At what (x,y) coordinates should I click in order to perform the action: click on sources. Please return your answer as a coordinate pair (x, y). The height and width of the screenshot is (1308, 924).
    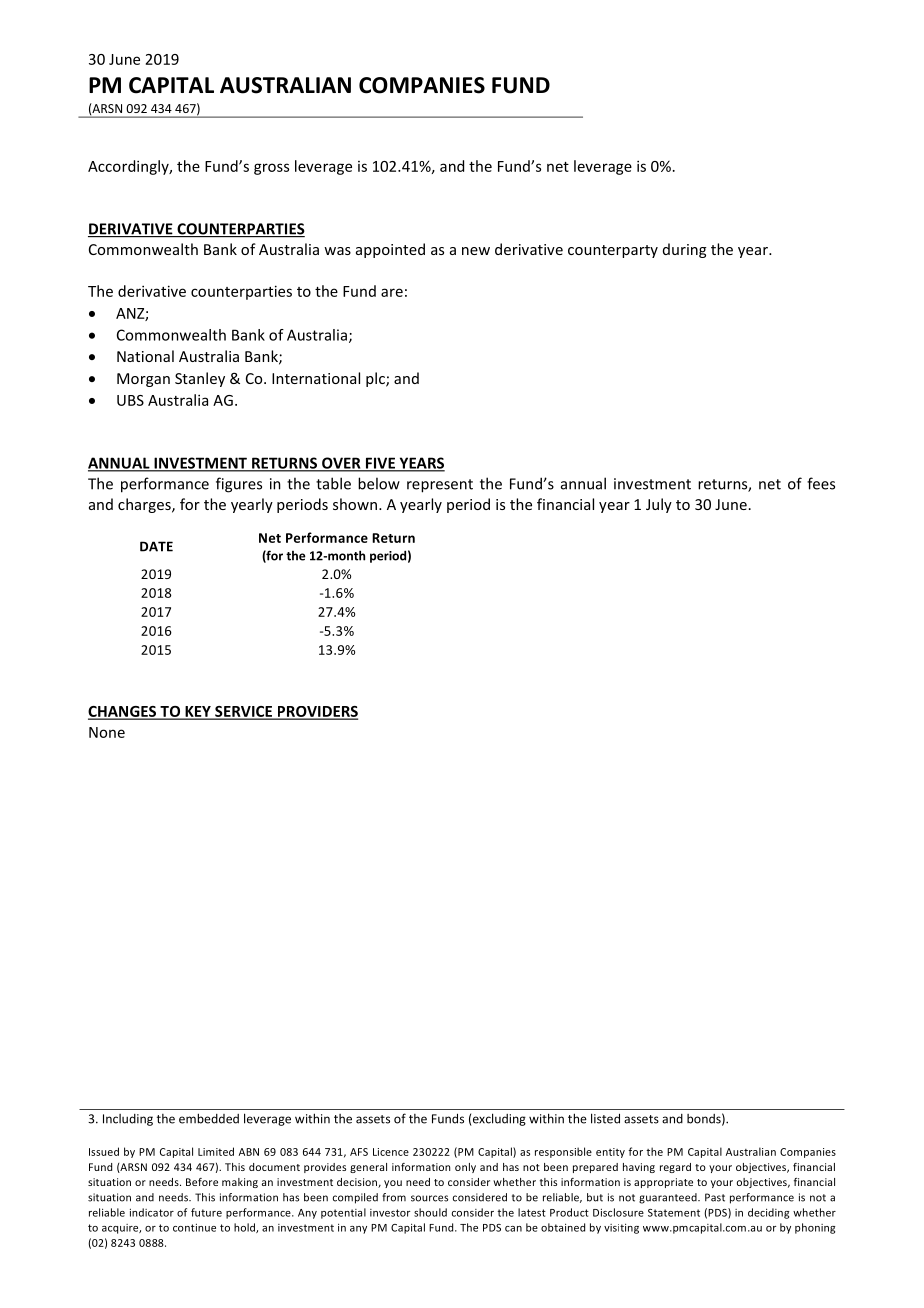
    Looking at the image, I should click on (429, 1198).
